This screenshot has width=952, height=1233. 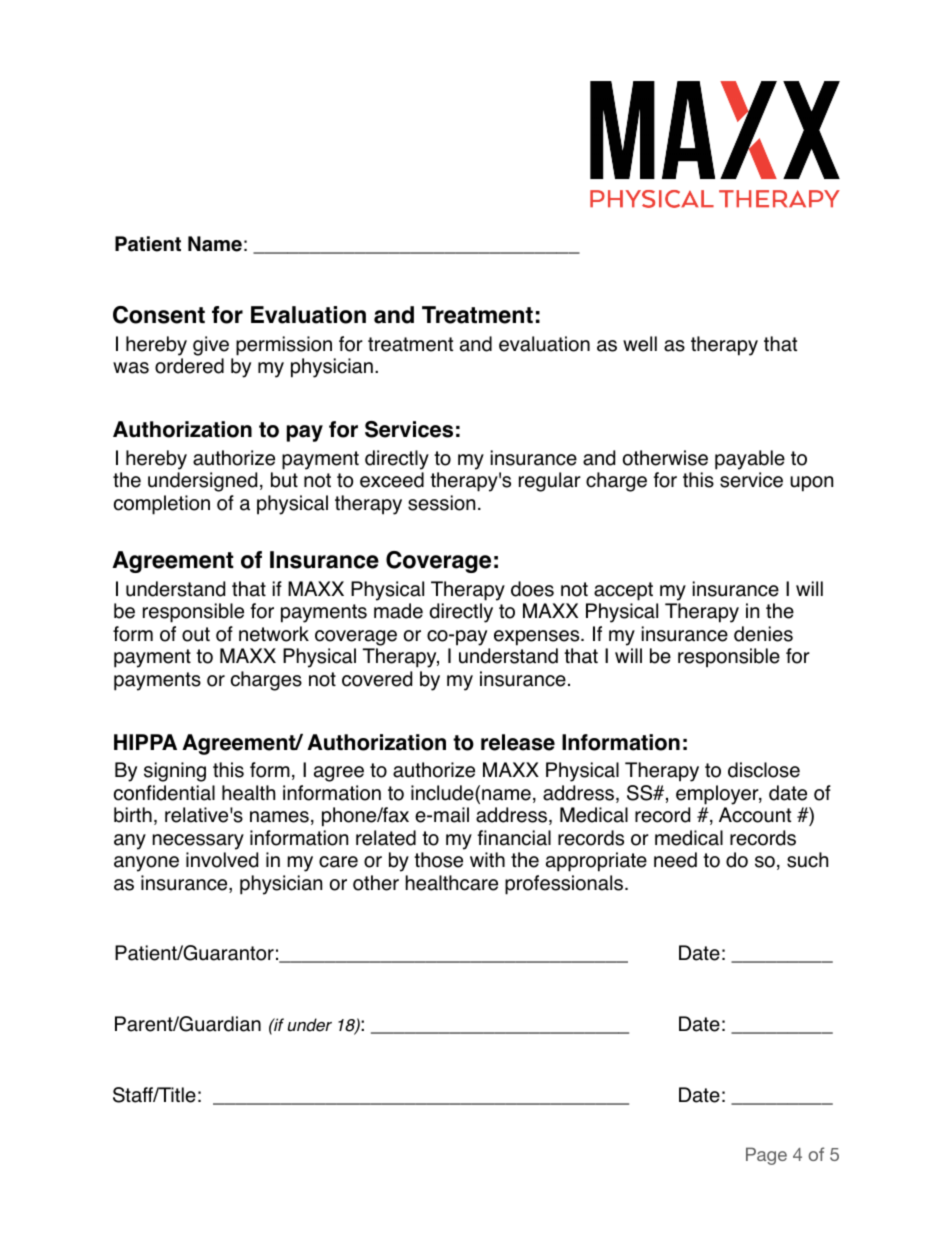 I want to click on payable, so click(x=750, y=460).
